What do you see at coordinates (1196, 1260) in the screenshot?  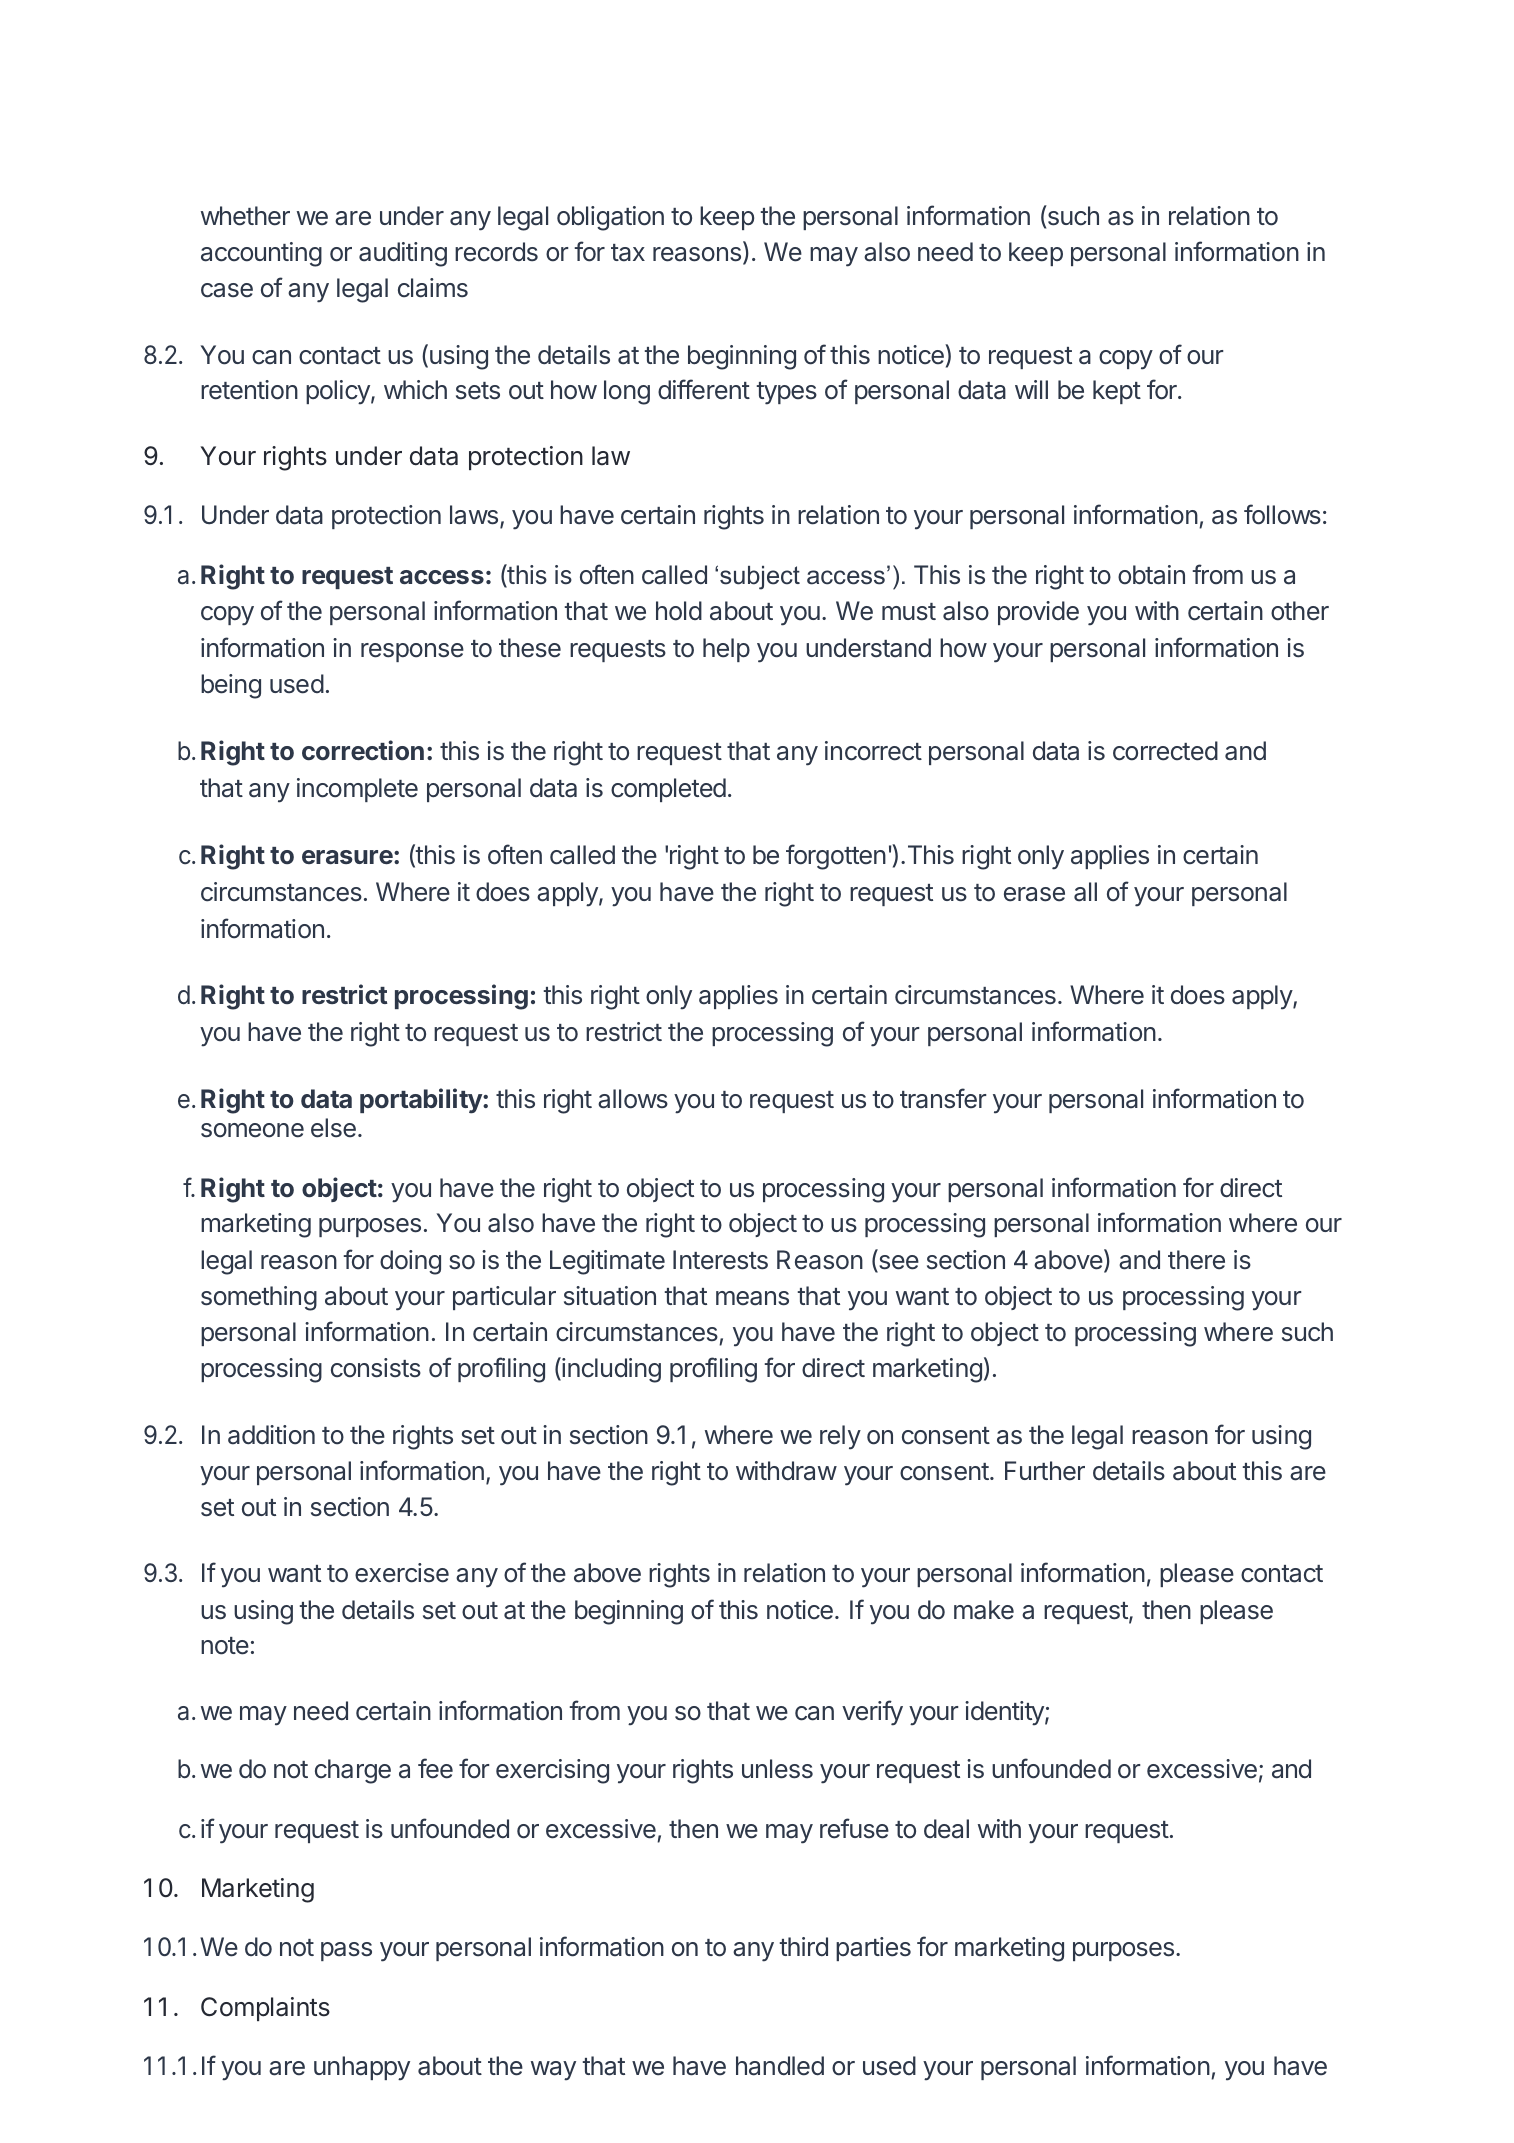 I see `there` at bounding box center [1196, 1260].
